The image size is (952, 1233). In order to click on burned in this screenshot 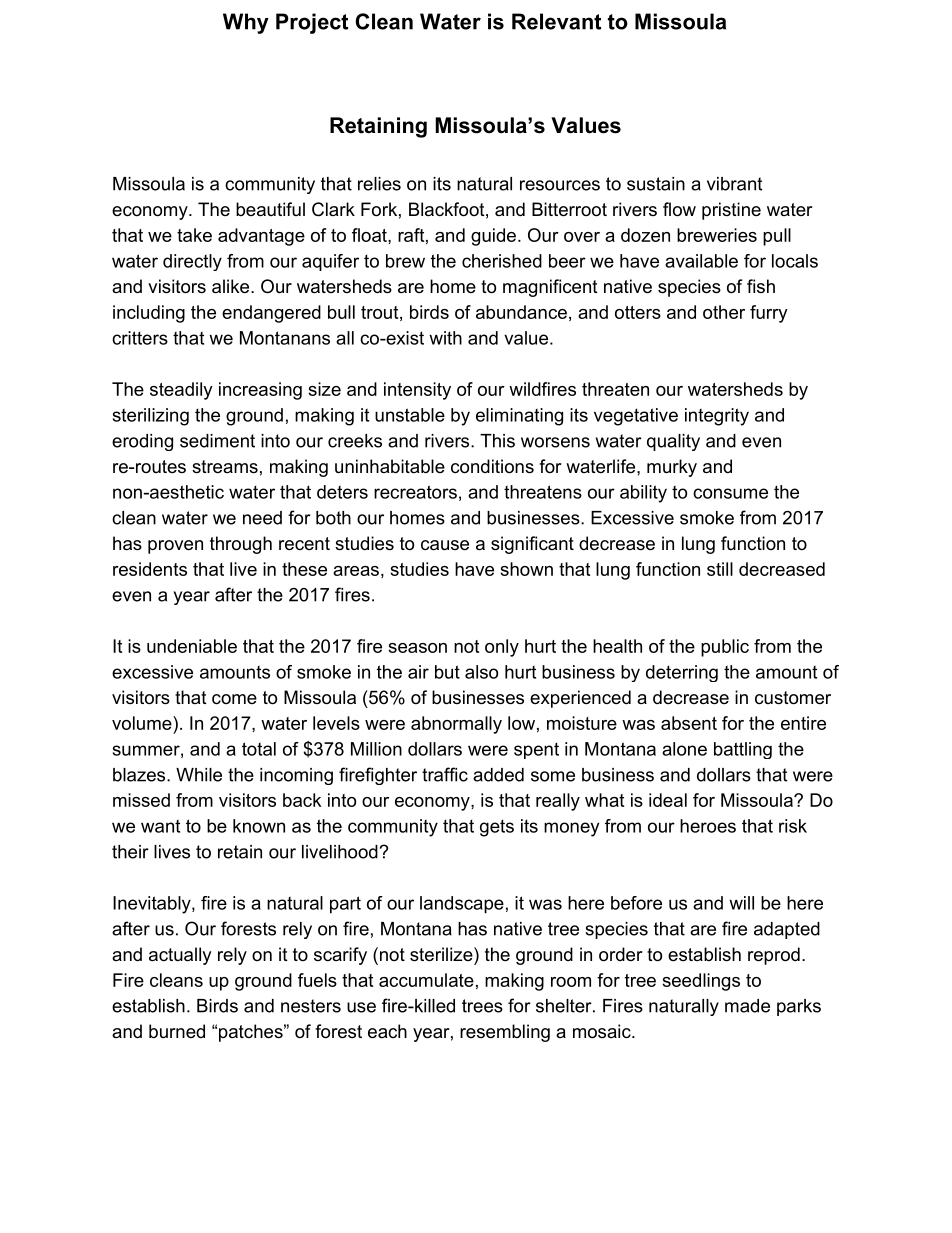, I will do `click(177, 1031)`.
